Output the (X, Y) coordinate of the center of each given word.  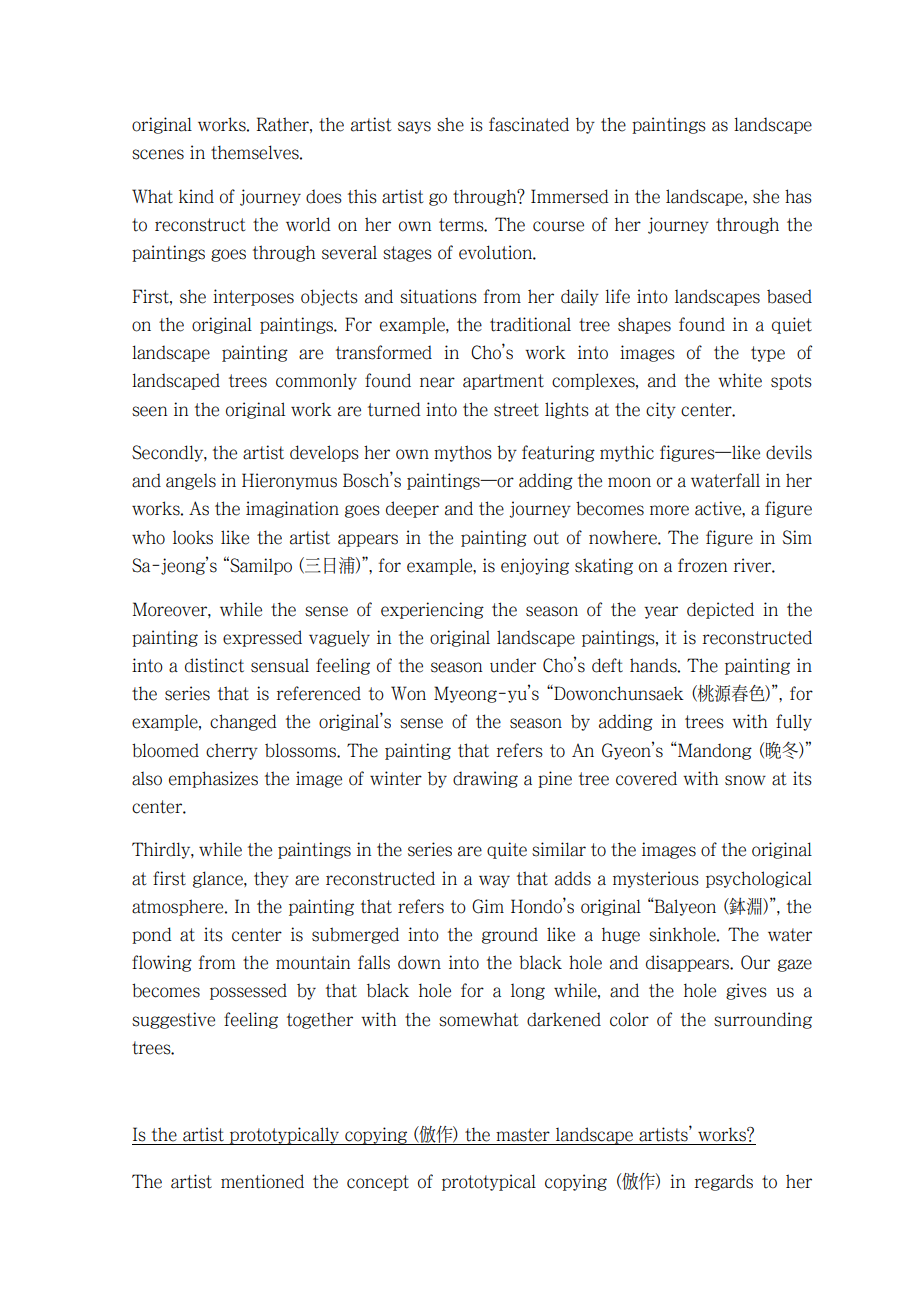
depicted (720, 610)
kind (196, 196)
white (740, 380)
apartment (503, 382)
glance (219, 879)
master (523, 1135)
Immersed (570, 196)
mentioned (262, 1181)
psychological (759, 879)
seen (149, 411)
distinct (214, 665)
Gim (488, 906)
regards (724, 1182)
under (513, 665)
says (414, 127)
